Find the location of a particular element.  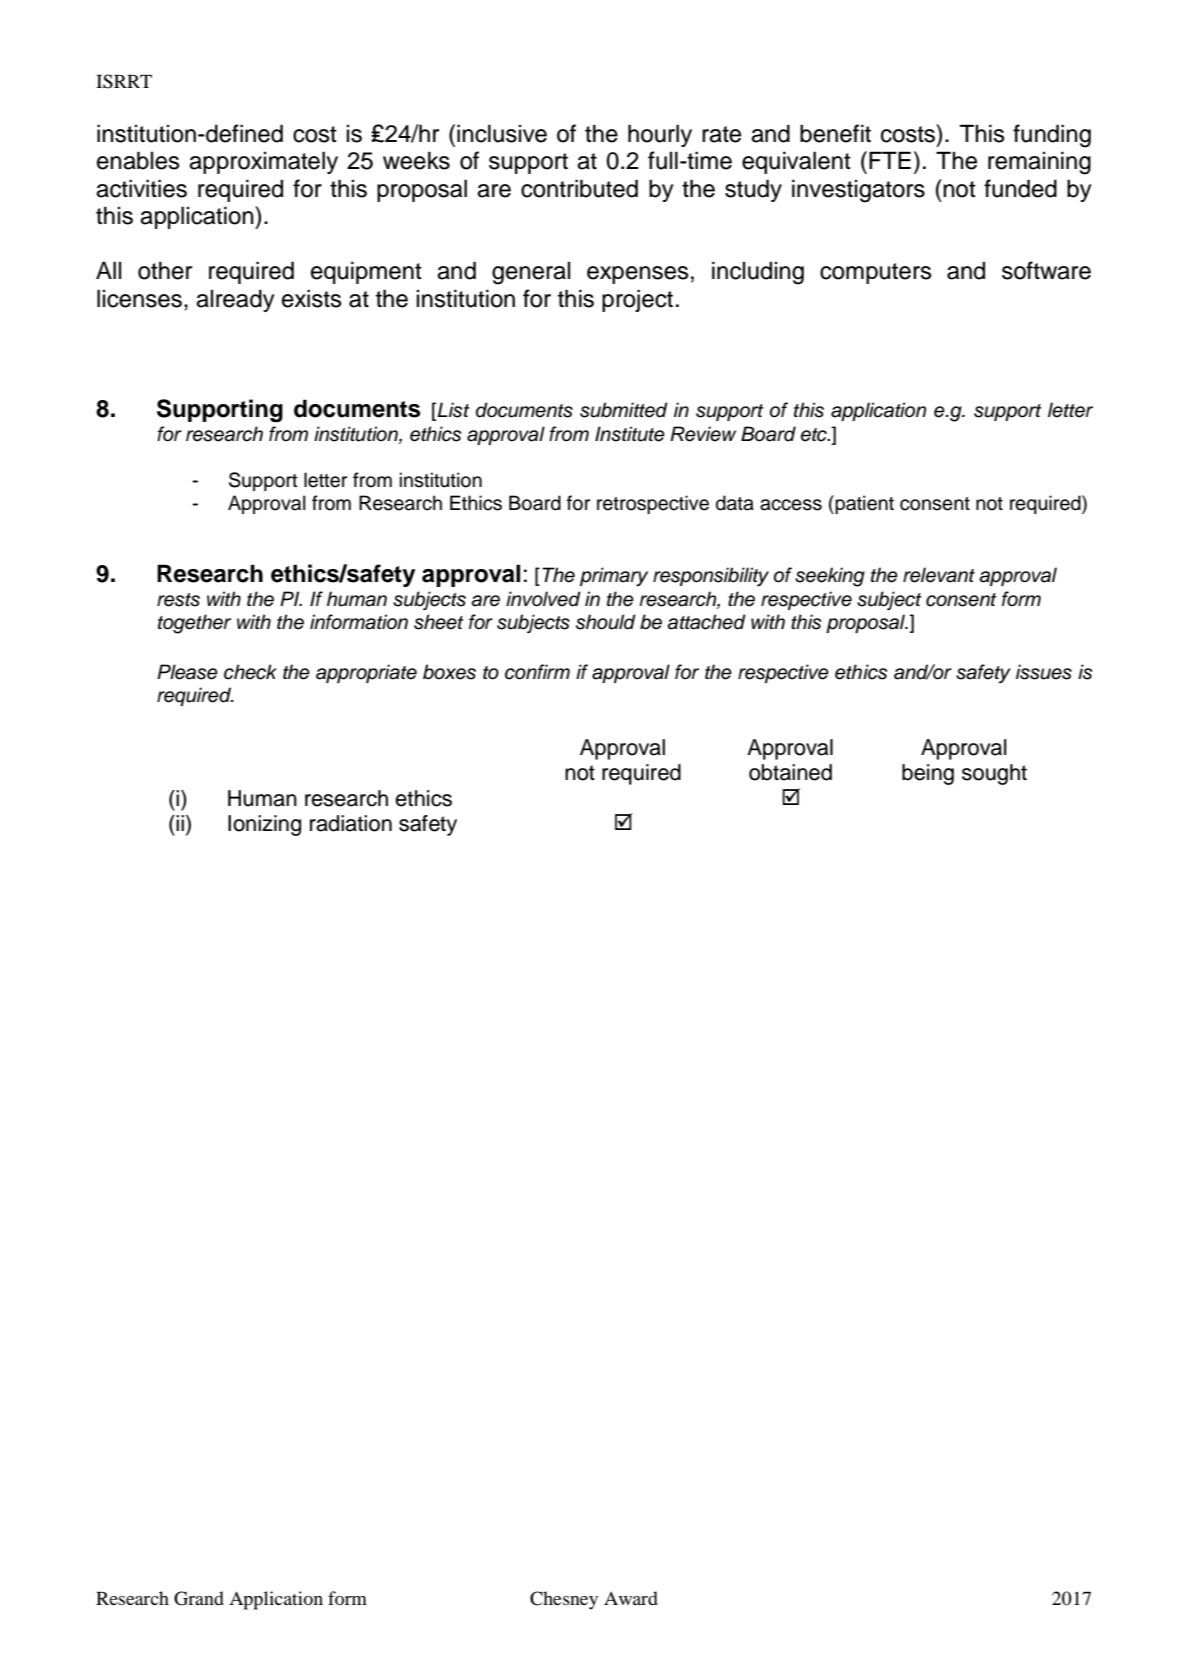

Institute is located at coordinates (630, 434).
